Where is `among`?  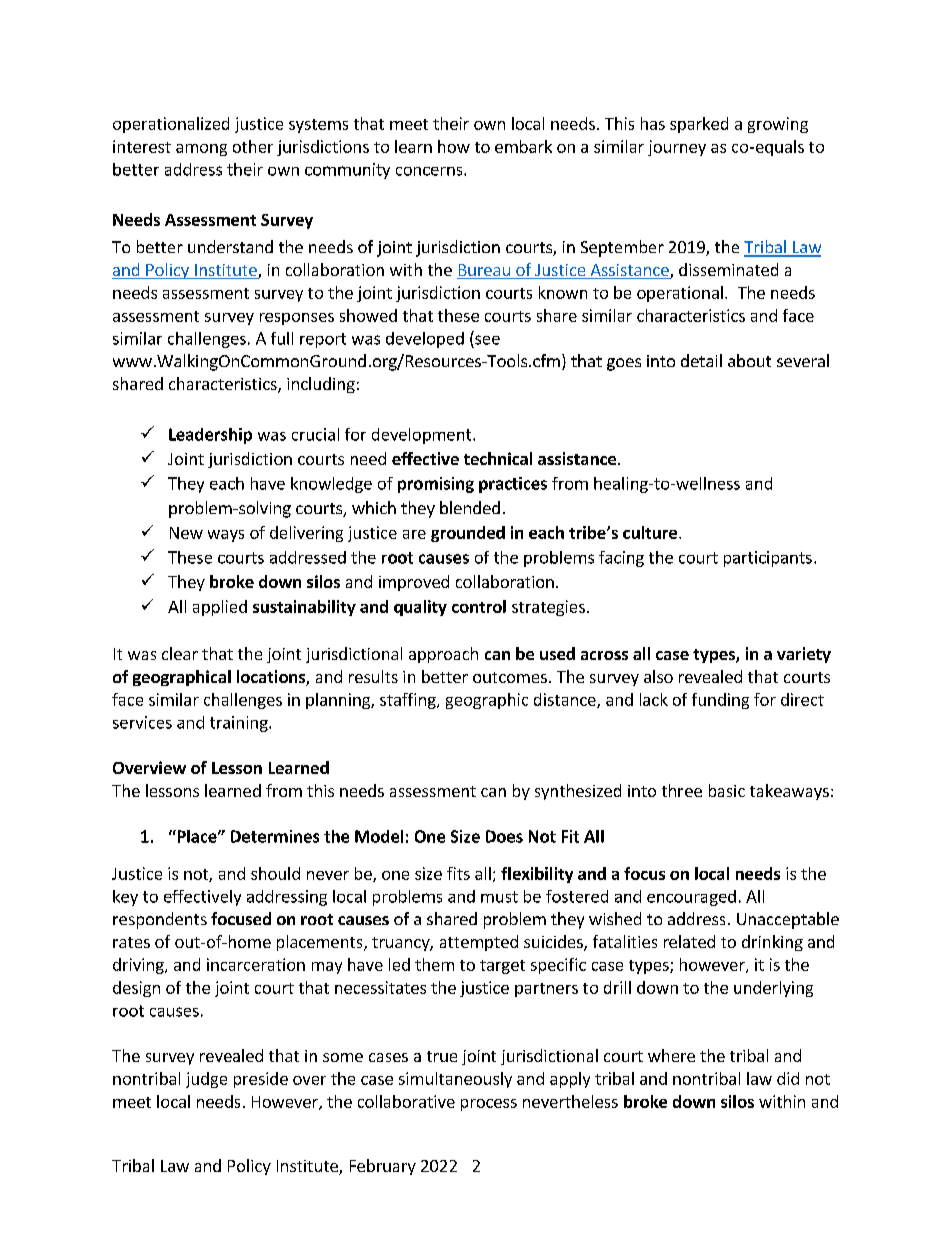 among is located at coordinates (201, 150).
